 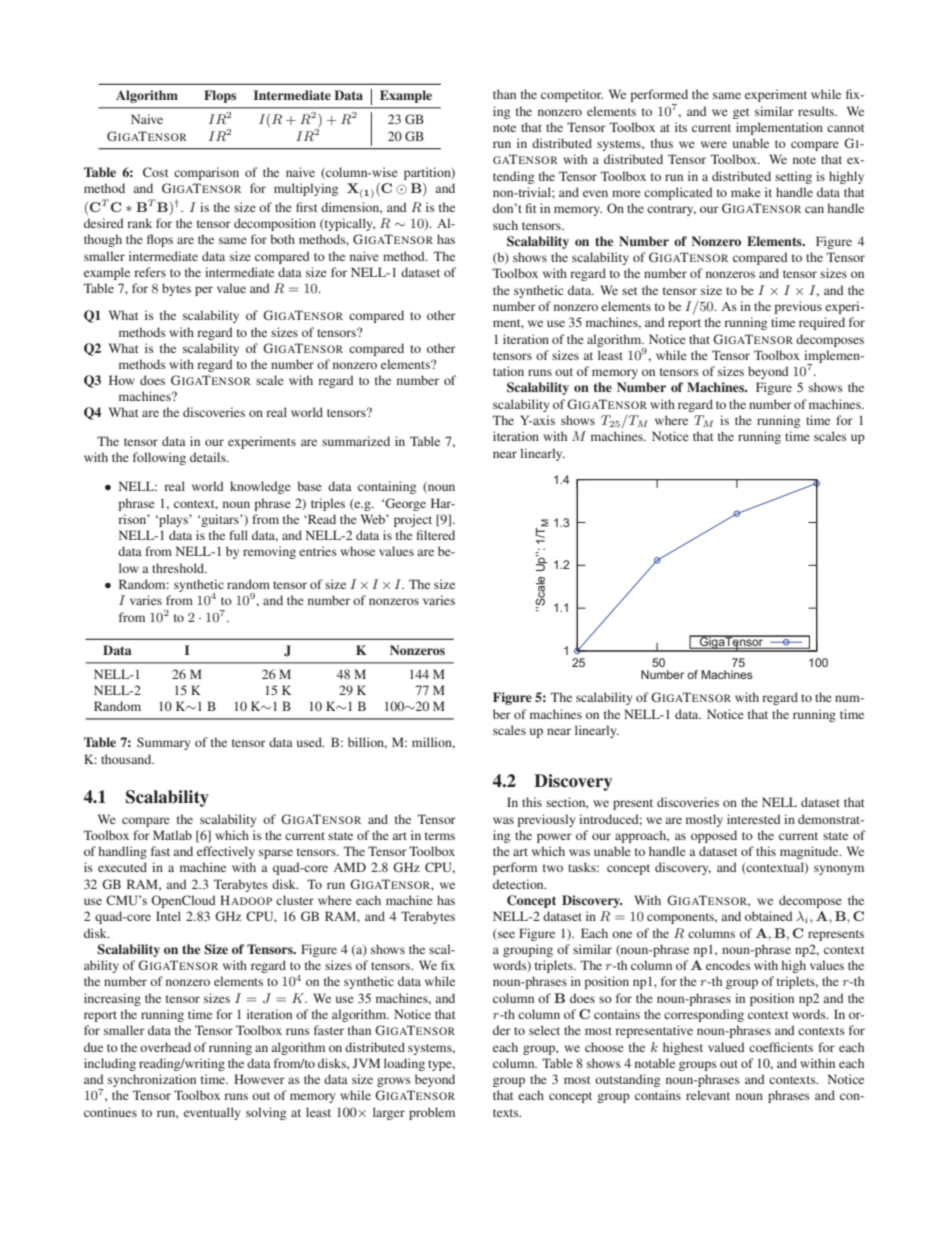 What do you see at coordinates (179, 568) in the document?
I see `threshold` at bounding box center [179, 568].
